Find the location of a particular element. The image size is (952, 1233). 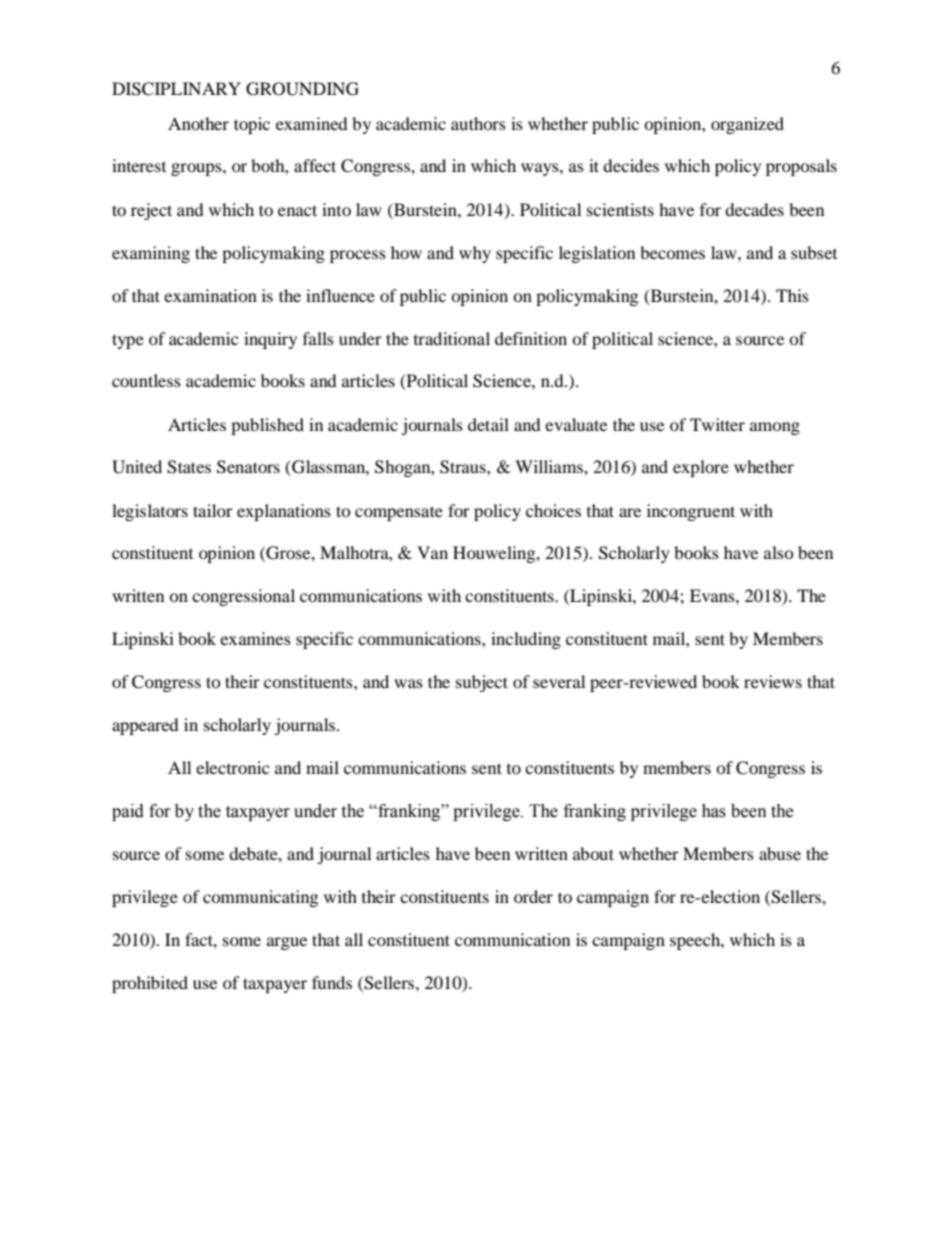

countless is located at coordinates (146, 380).
